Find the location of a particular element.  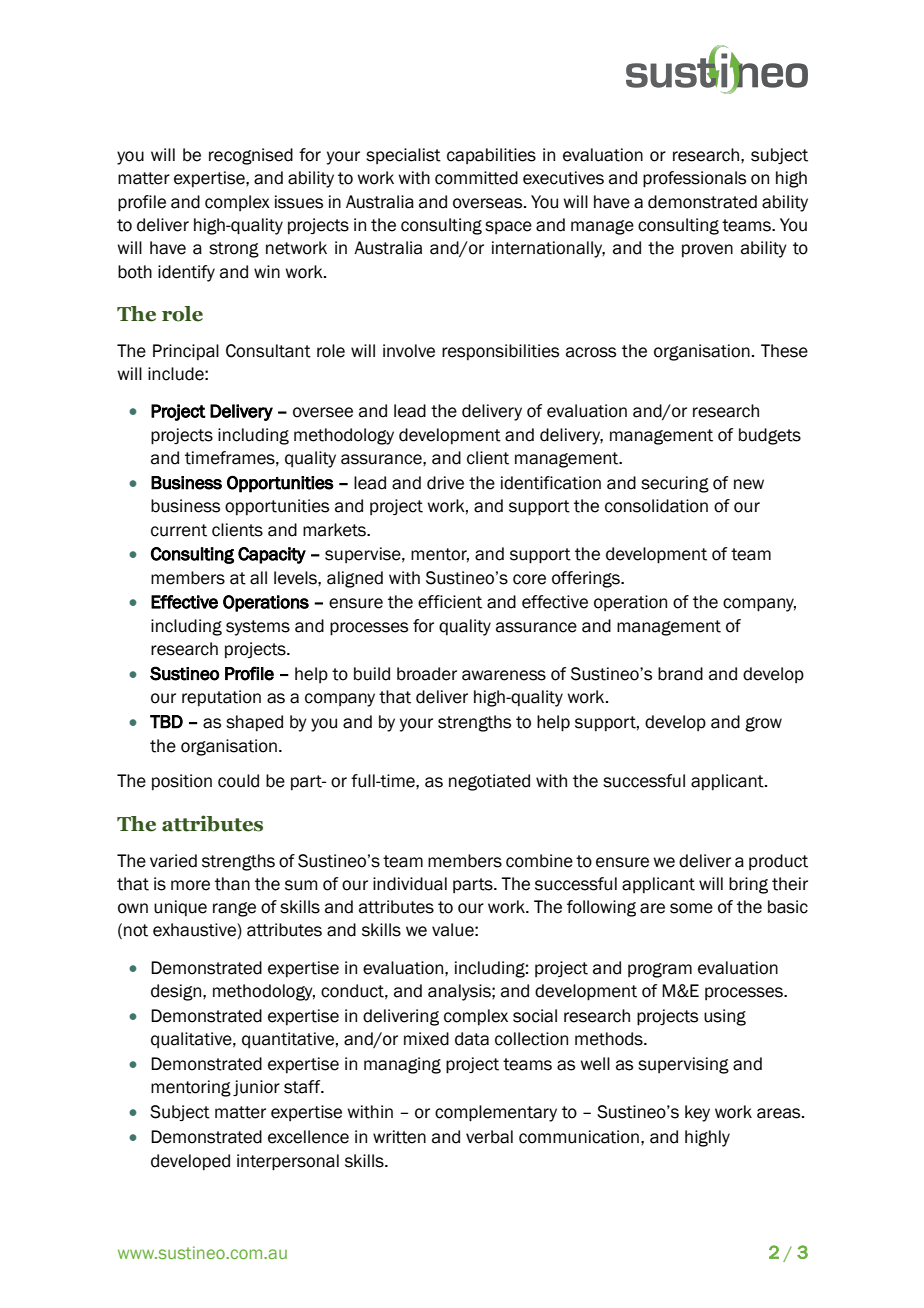

recognised is located at coordinates (251, 156).
